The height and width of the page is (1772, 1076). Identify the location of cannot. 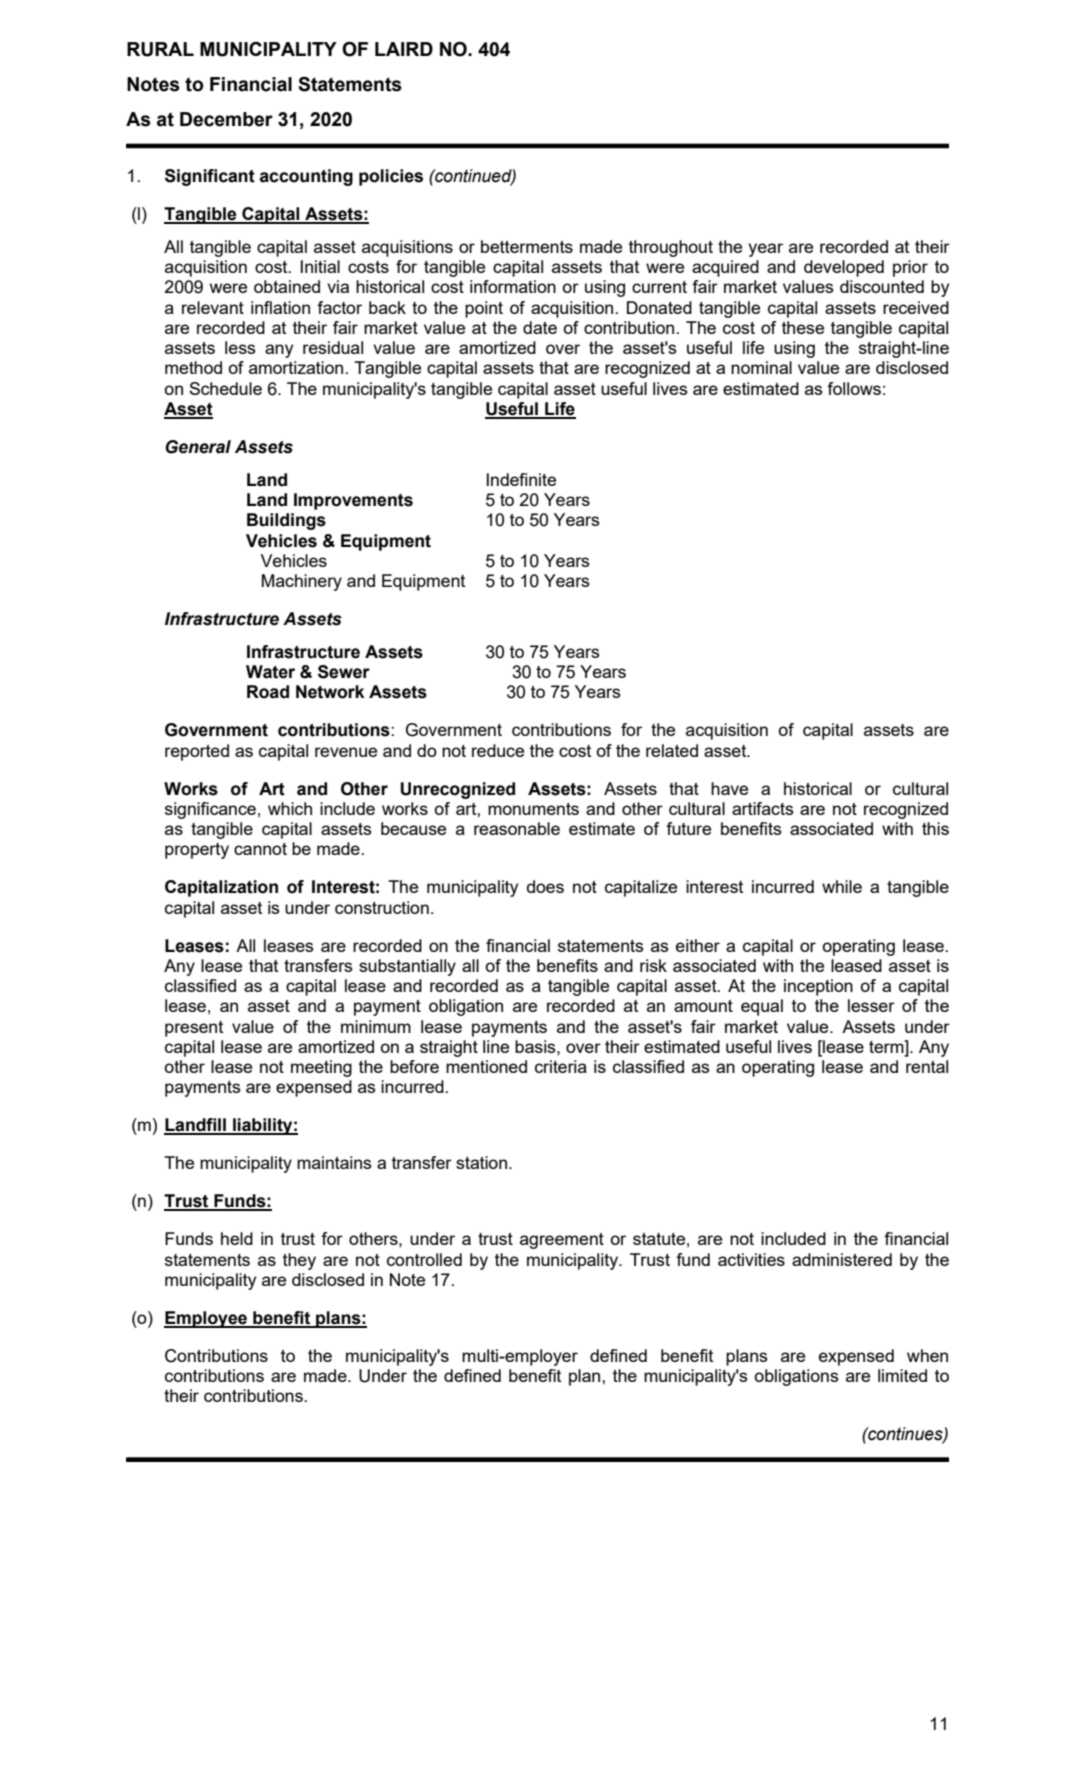
(260, 849).
